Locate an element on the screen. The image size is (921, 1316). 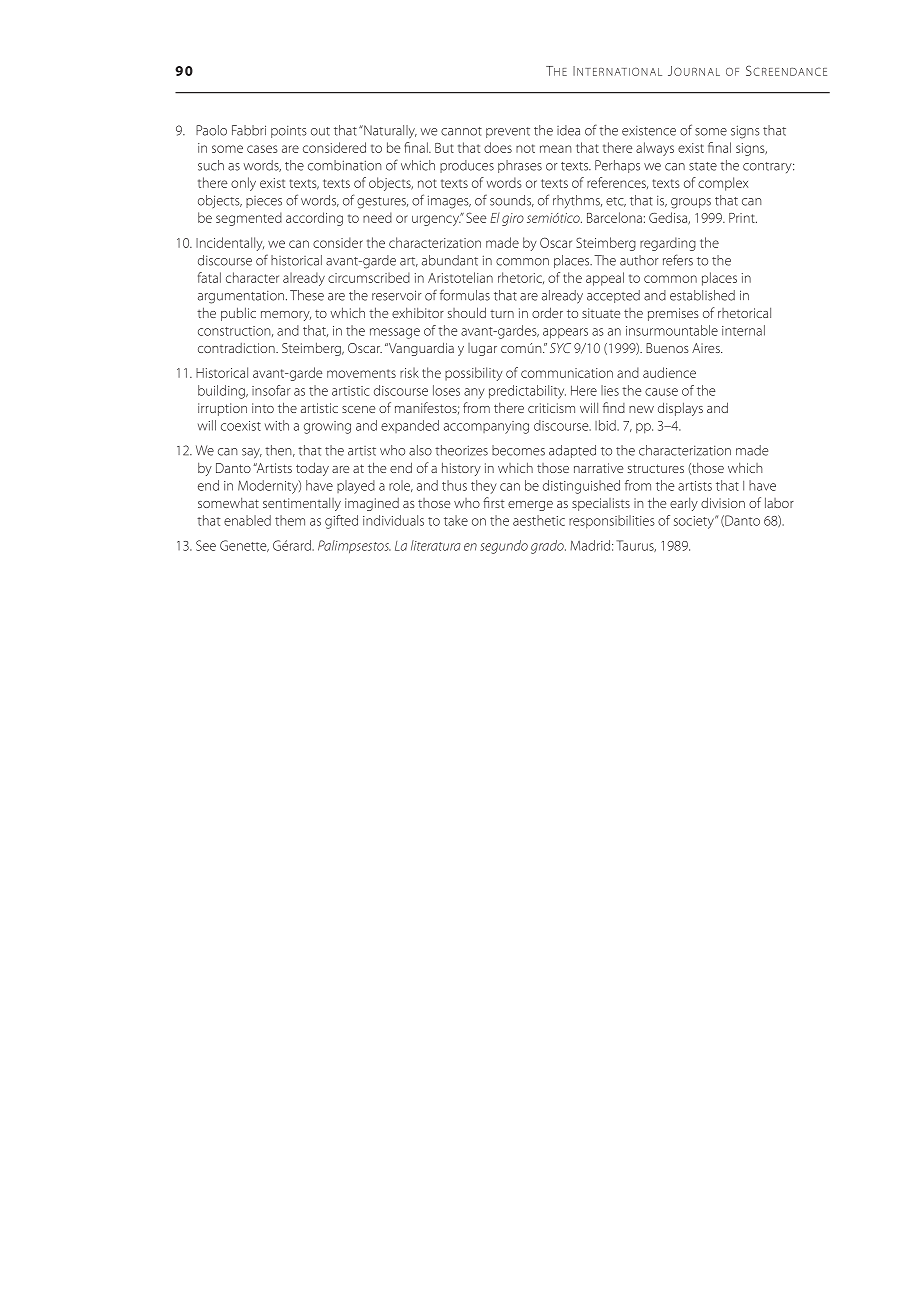
them is located at coordinates (290, 520).
